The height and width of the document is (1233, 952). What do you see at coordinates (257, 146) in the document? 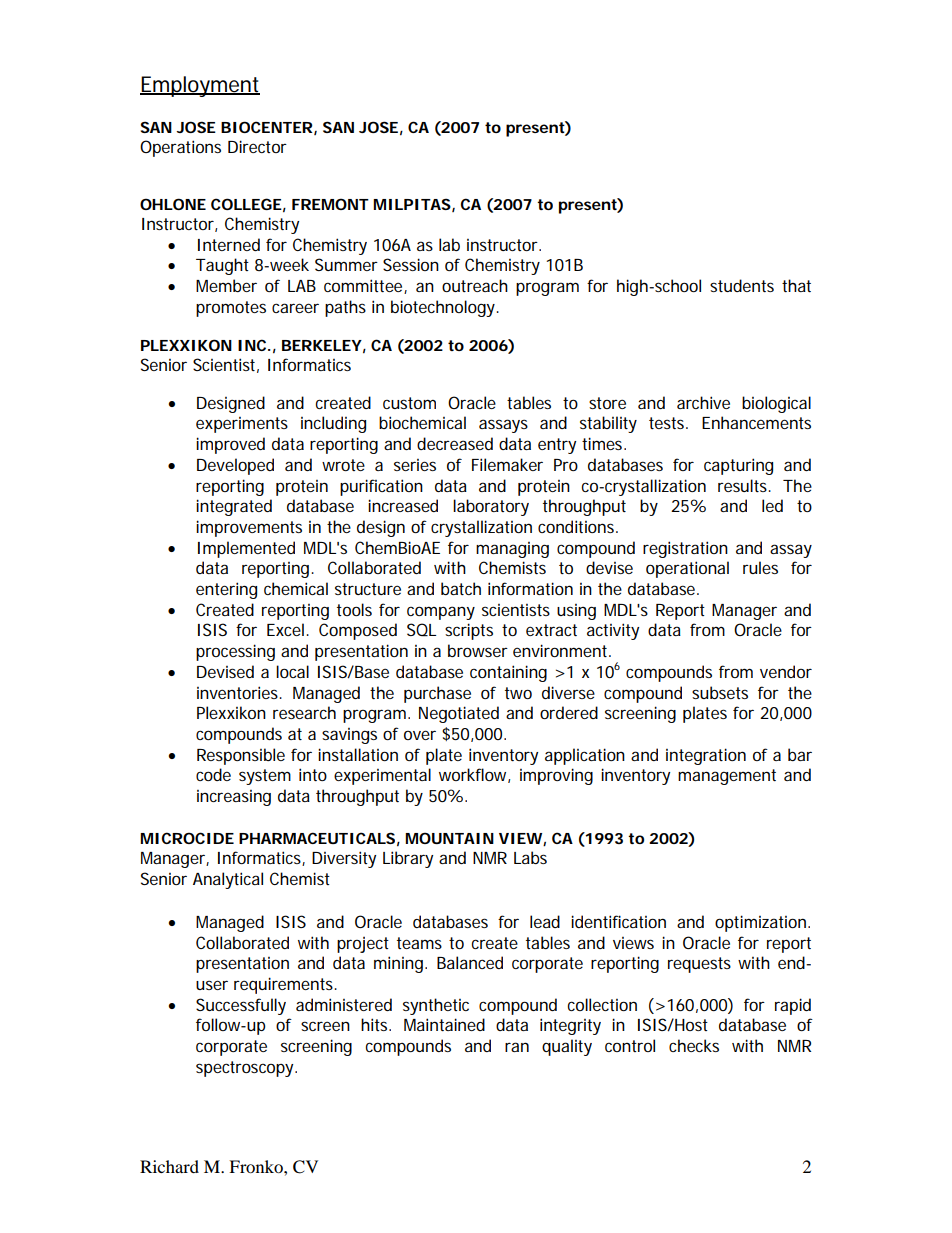
I see `Director` at bounding box center [257, 146].
